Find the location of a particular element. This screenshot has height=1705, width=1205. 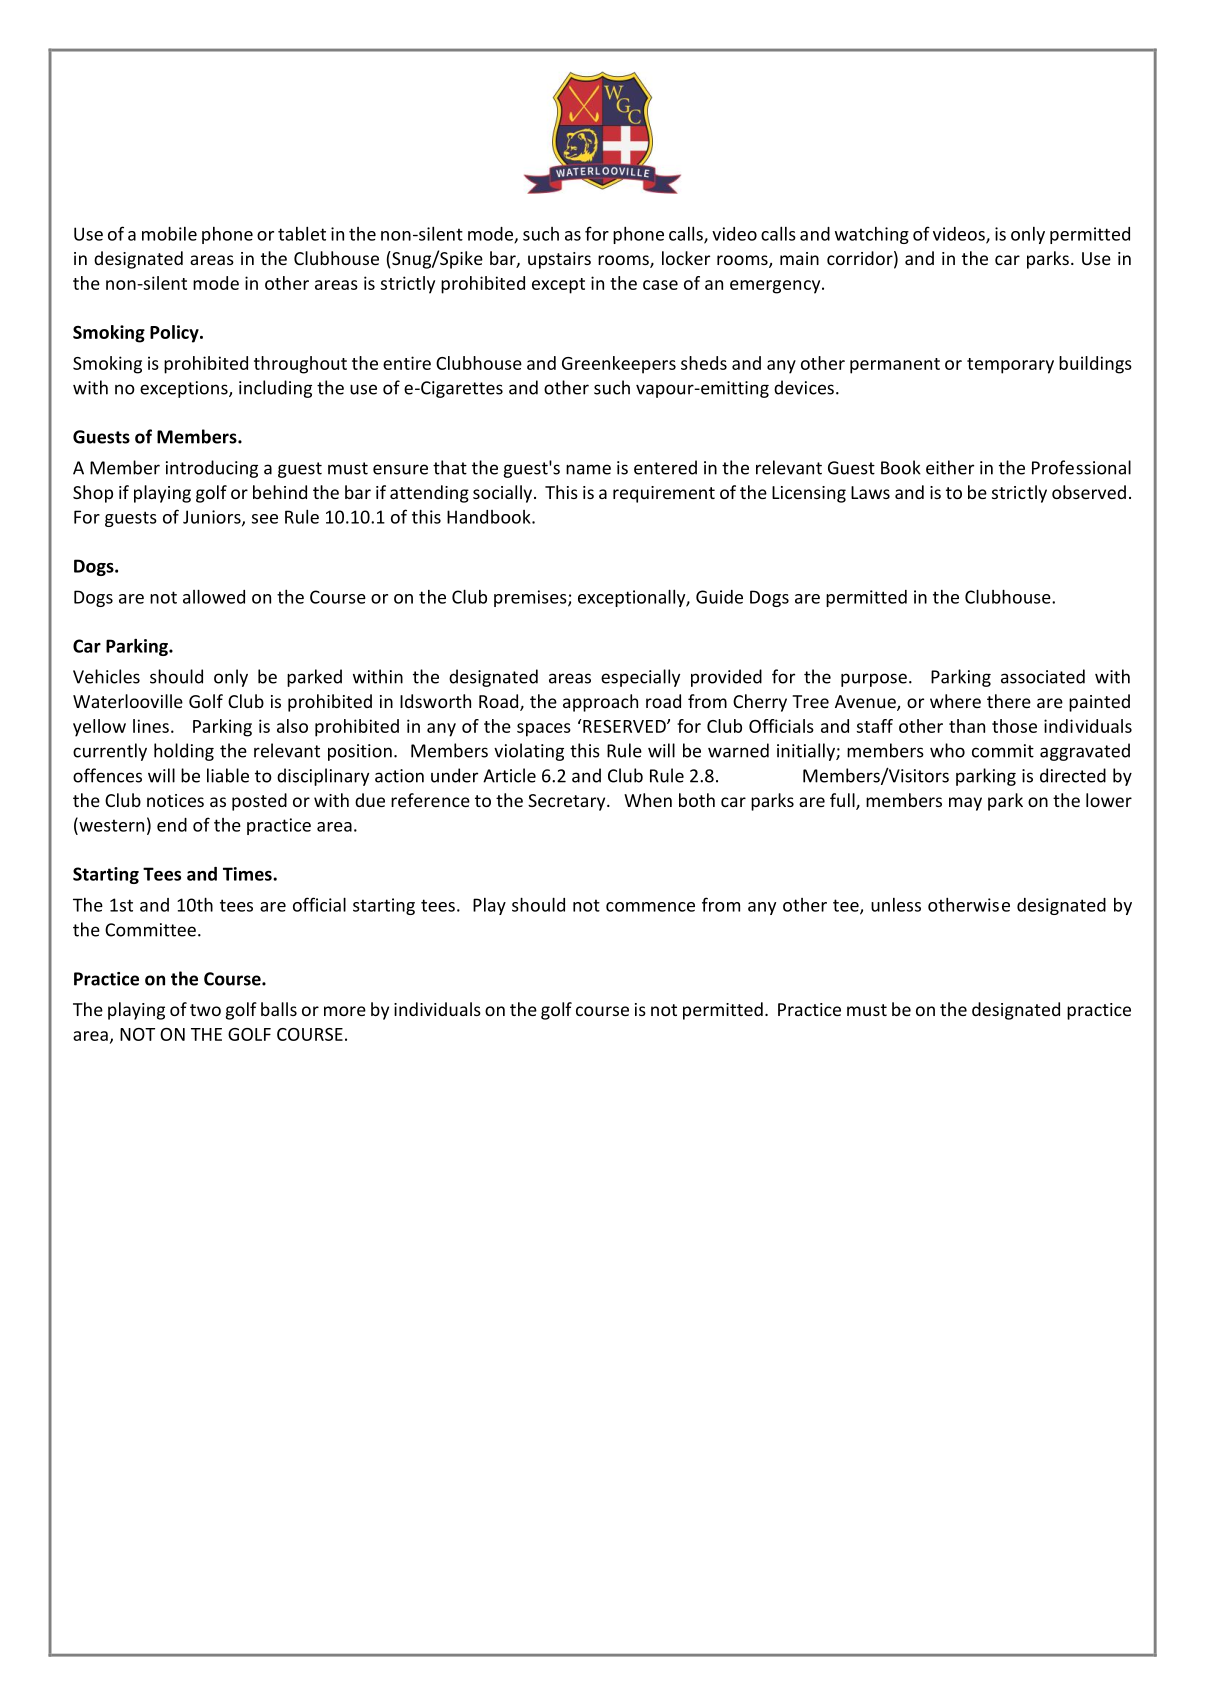

two is located at coordinates (205, 1010).
